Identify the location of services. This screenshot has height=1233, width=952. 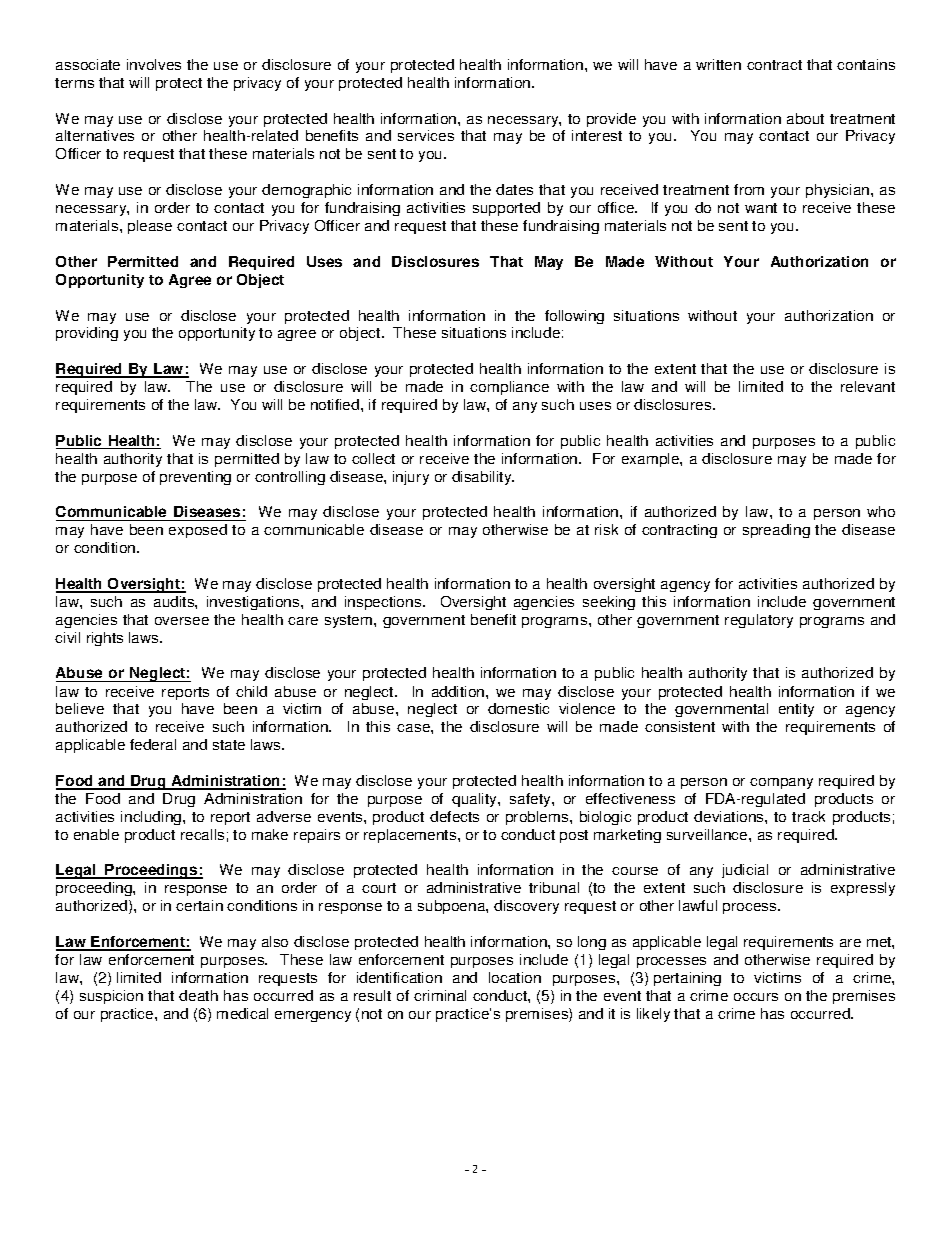
(426, 135).
